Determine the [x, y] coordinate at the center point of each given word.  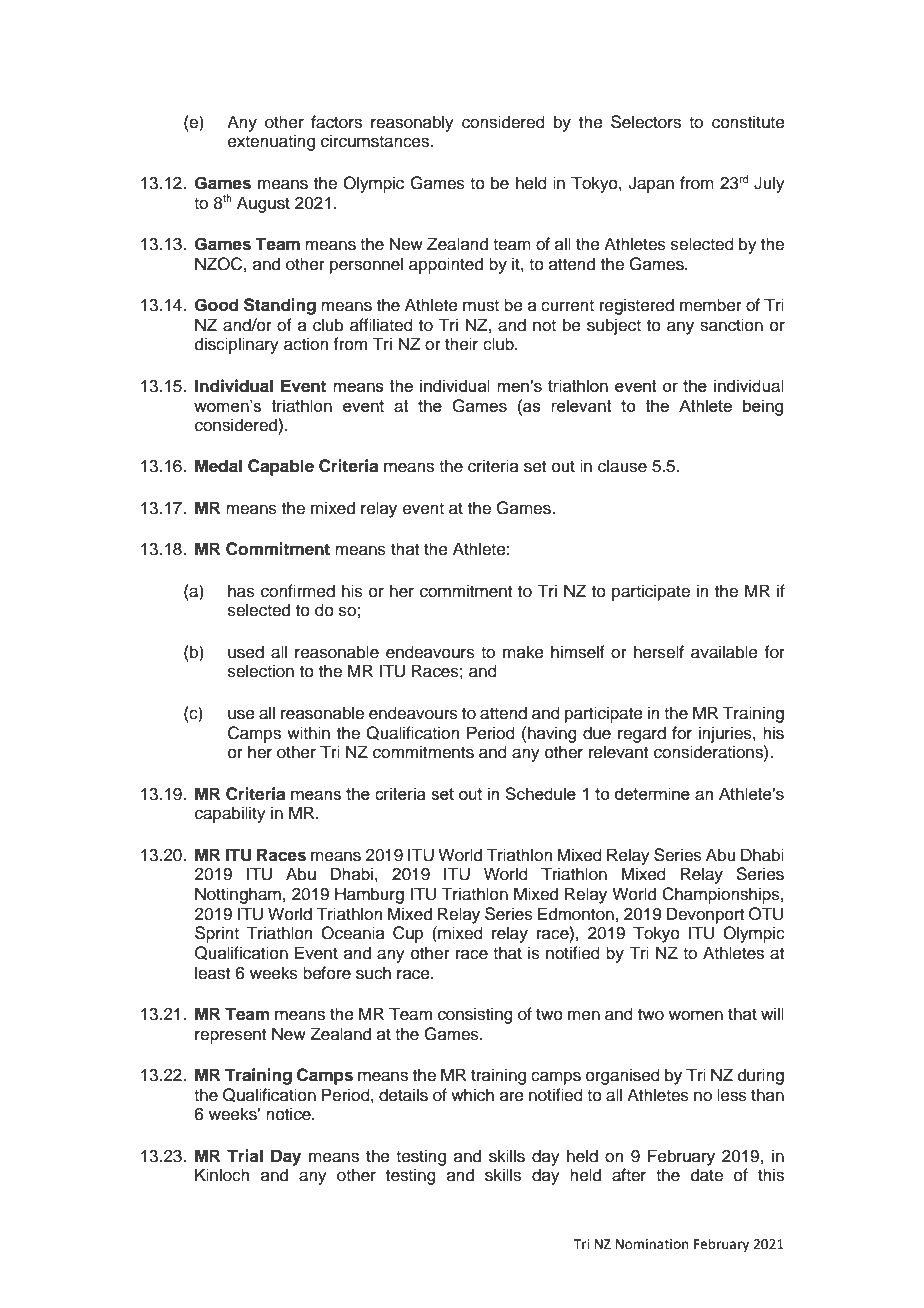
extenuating [271, 142]
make [523, 652]
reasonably [412, 123]
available [724, 652]
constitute [748, 122]
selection [261, 671]
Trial [245, 1156]
